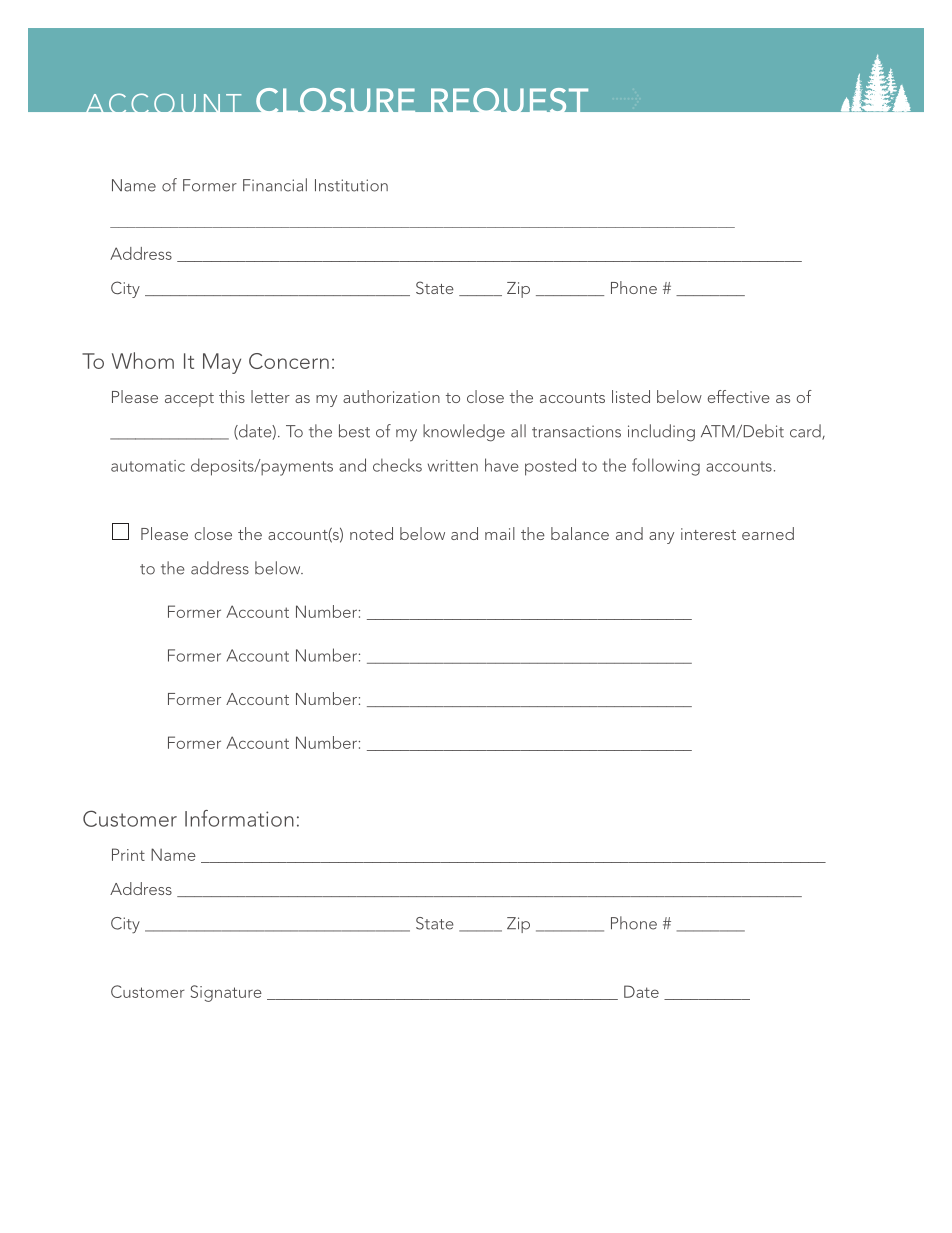 The width and height of the screenshot is (952, 1233). Describe the element at coordinates (661, 538) in the screenshot. I see `any` at that location.
